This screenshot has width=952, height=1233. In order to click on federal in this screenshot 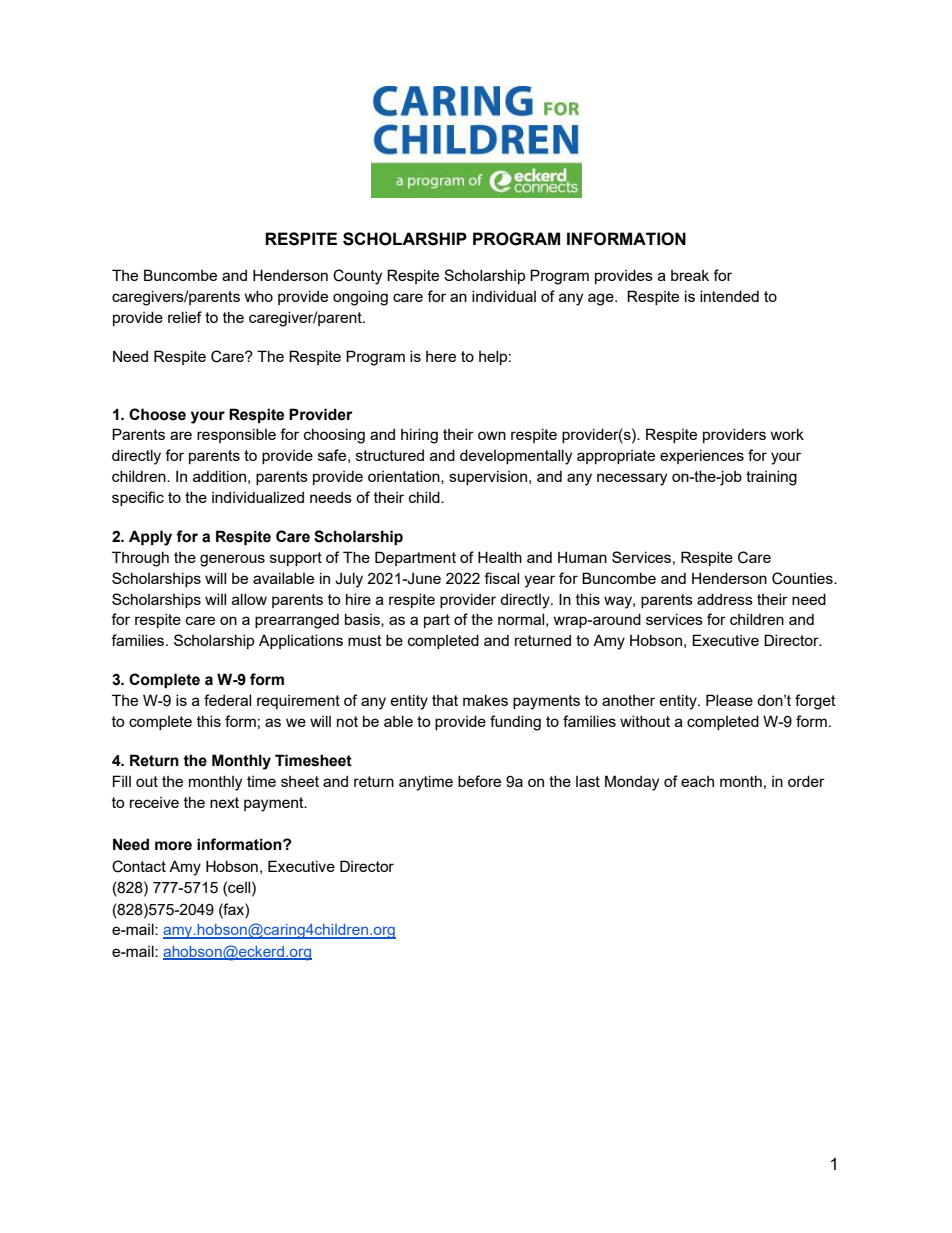, I will do `click(227, 700)`.
